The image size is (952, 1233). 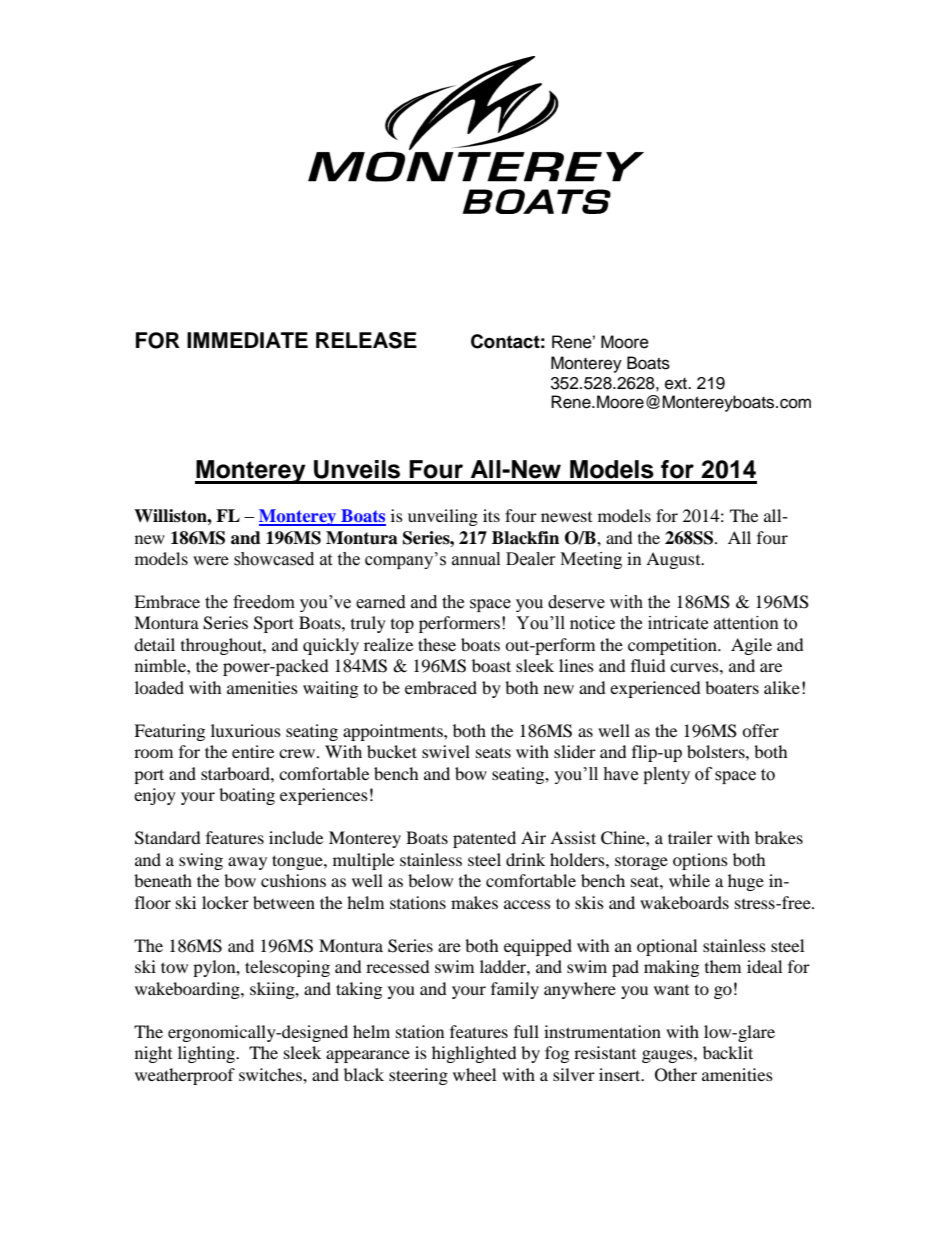 What do you see at coordinates (732, 687) in the image?
I see `boaters` at bounding box center [732, 687].
